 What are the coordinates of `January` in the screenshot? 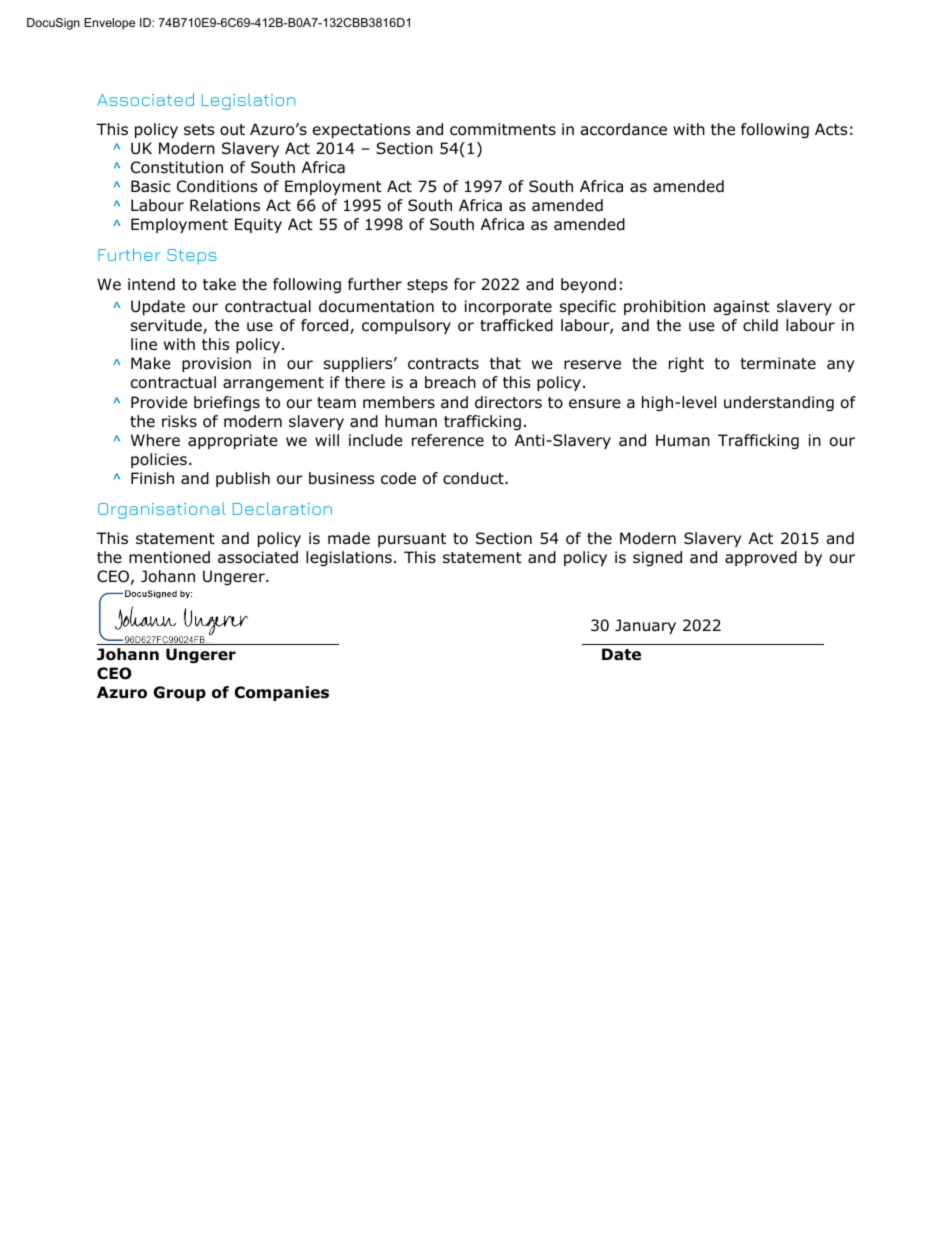 It's located at (645, 626).
